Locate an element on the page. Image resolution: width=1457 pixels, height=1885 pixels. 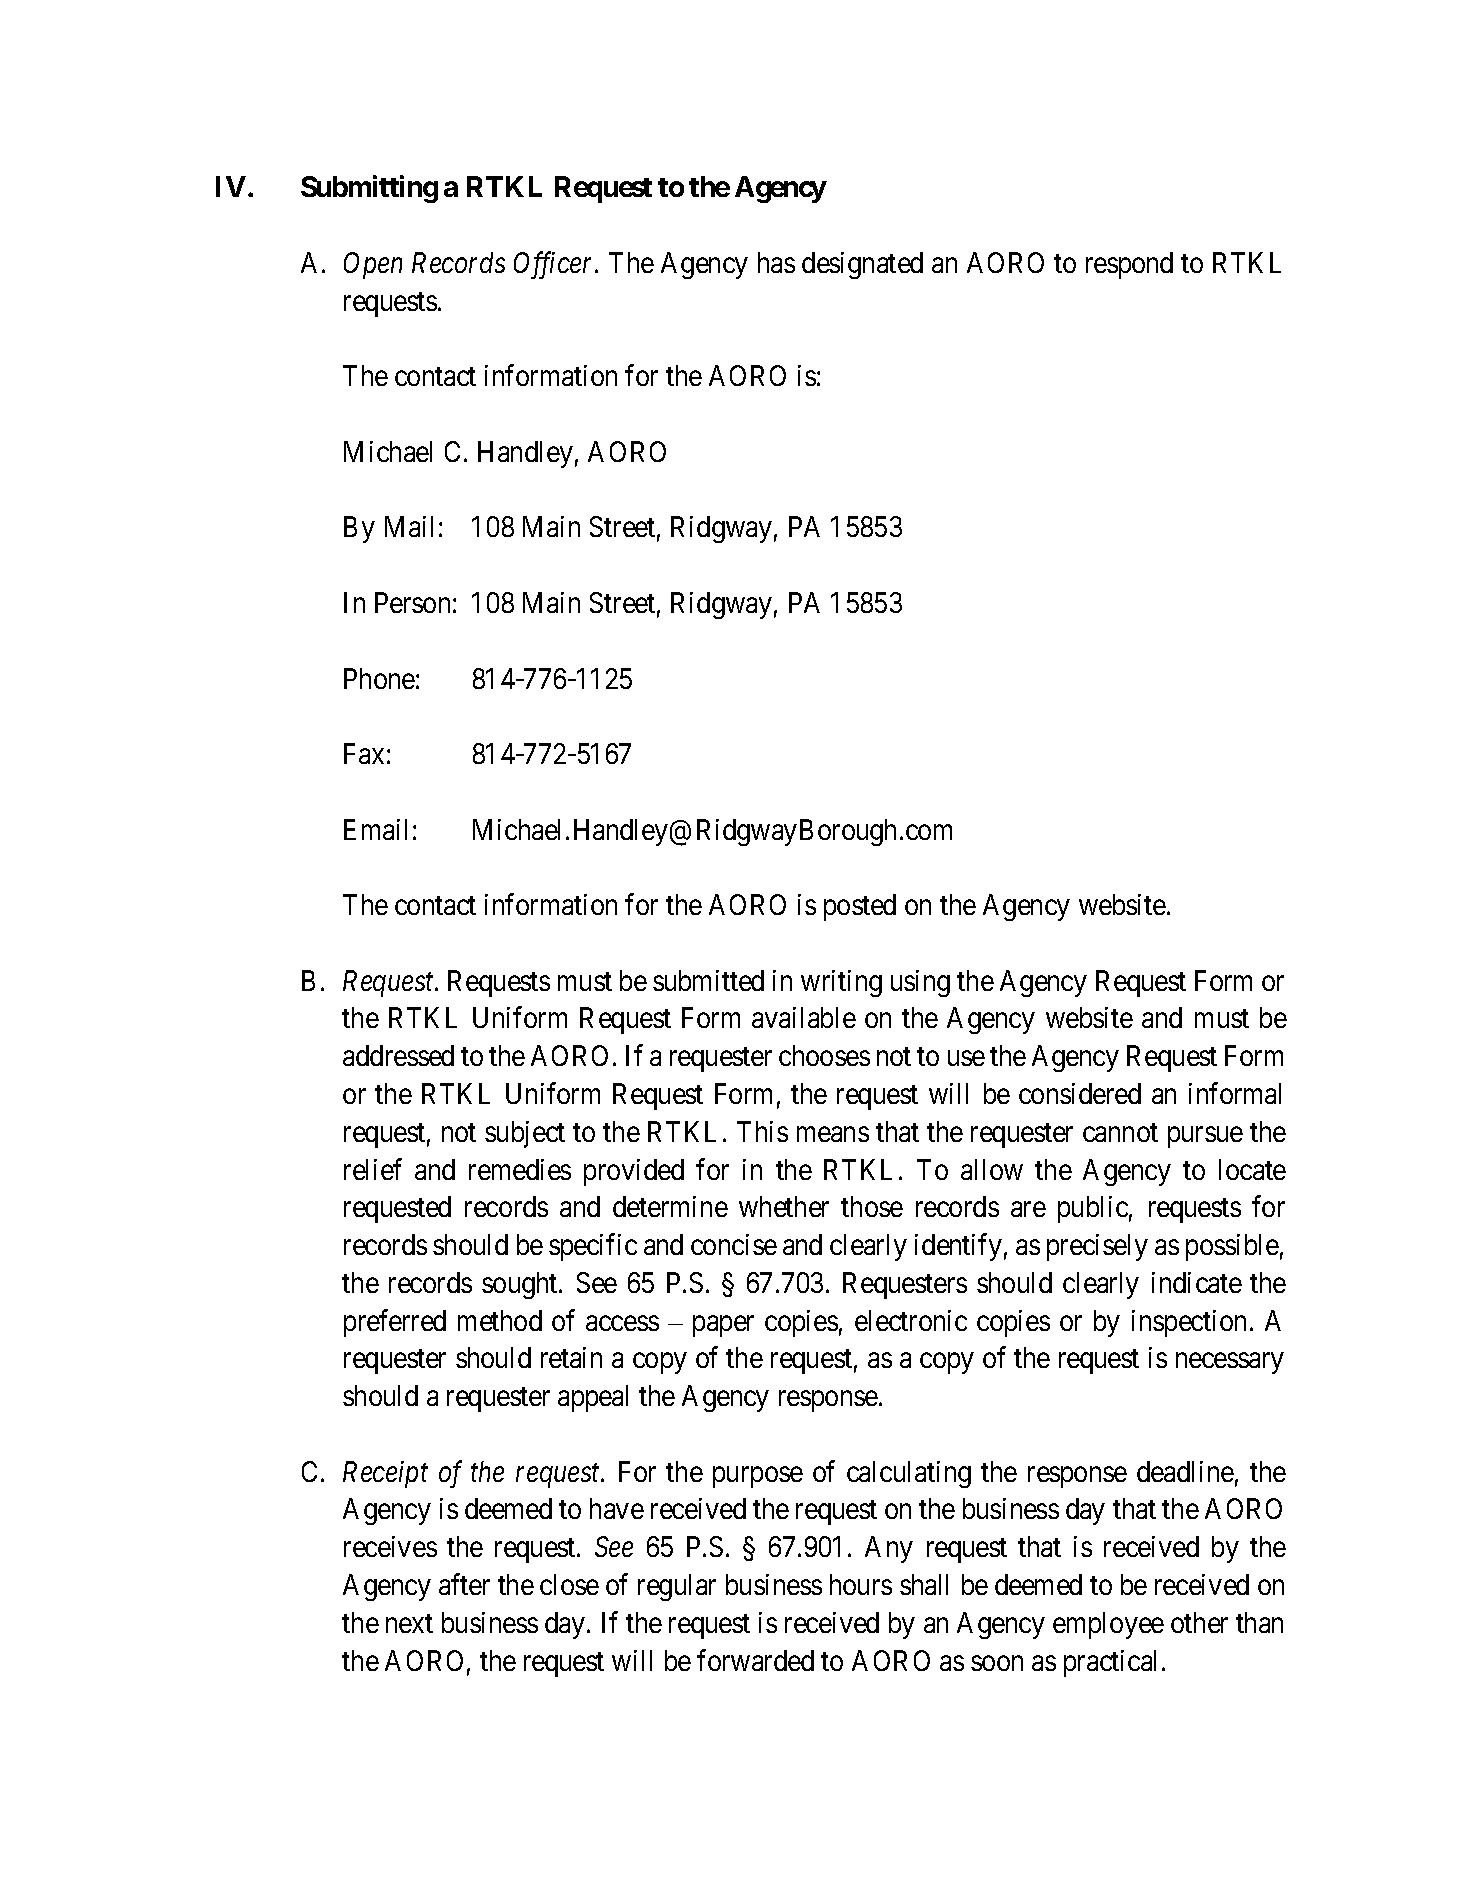
writing is located at coordinates (841, 983).
